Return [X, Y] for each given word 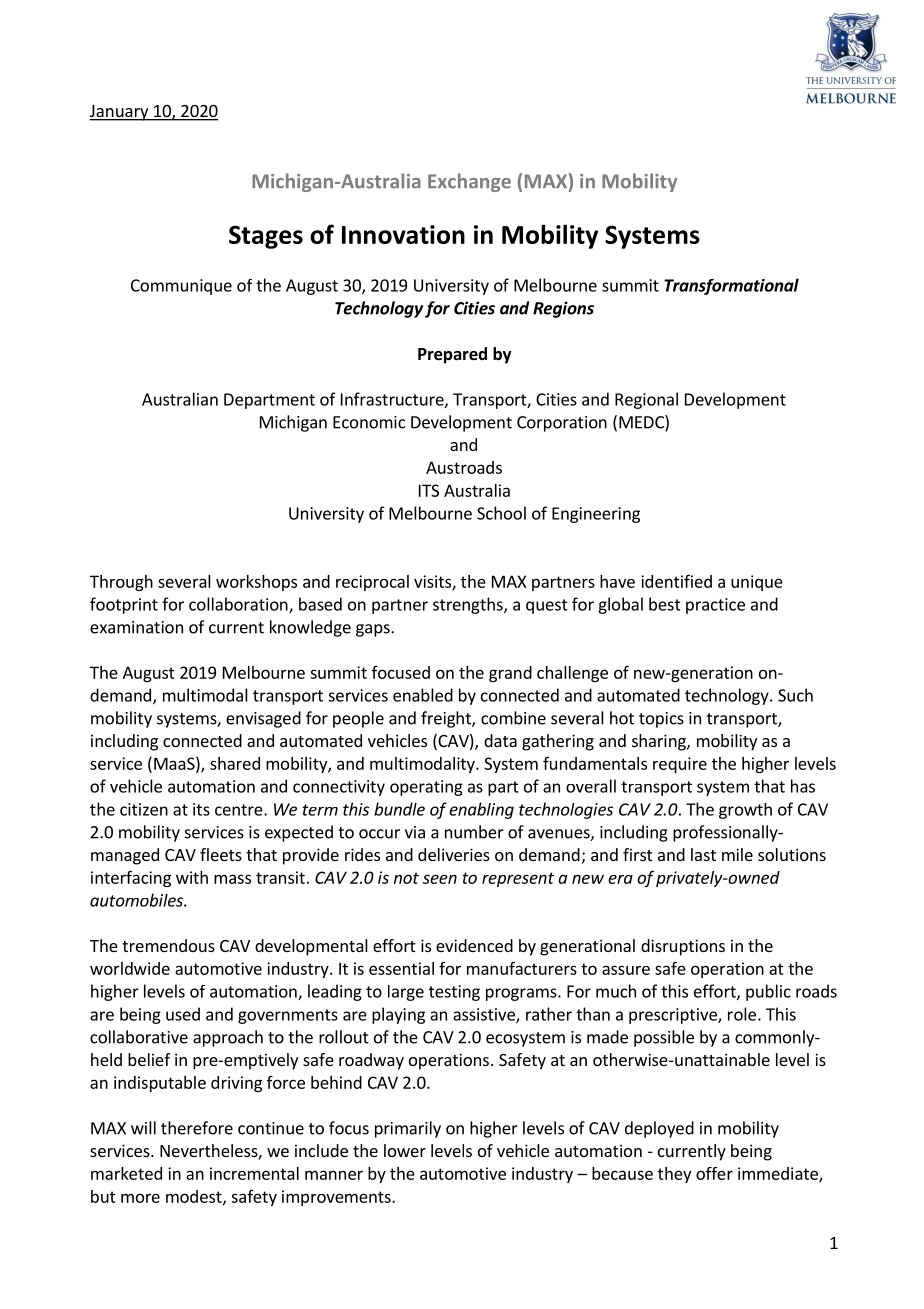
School [501, 513]
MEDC [642, 423]
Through [121, 583]
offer [714, 1173]
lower [405, 1150]
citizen [144, 809]
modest [195, 1197]
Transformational [731, 286]
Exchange [469, 182]
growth [745, 811]
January [120, 113]
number [474, 832]
